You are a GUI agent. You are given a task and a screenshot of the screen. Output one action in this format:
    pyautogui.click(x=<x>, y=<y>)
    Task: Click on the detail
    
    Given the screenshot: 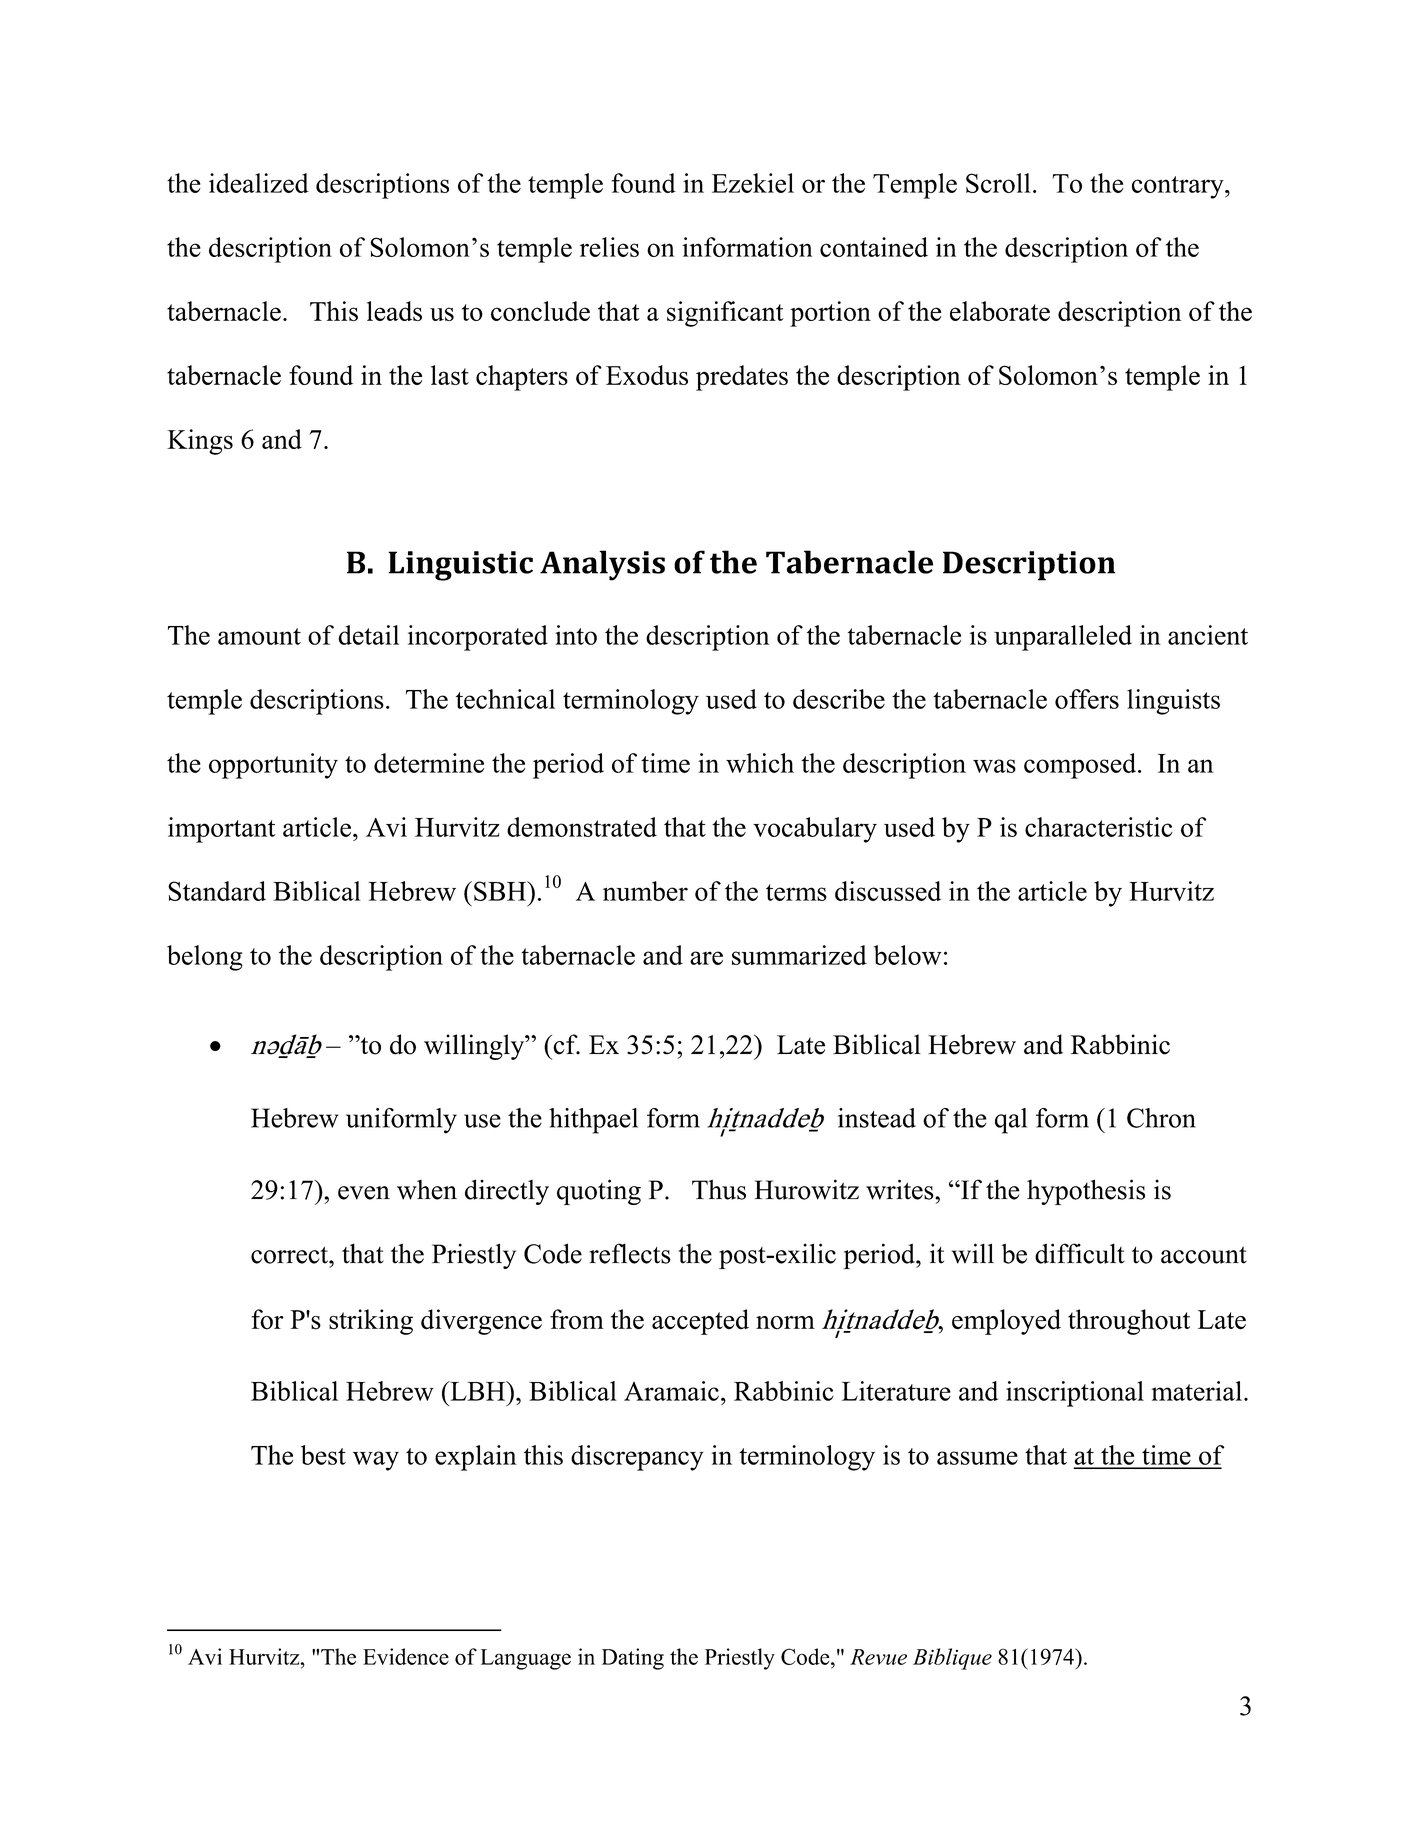 What is the action you would take?
    pyautogui.click(x=368, y=635)
